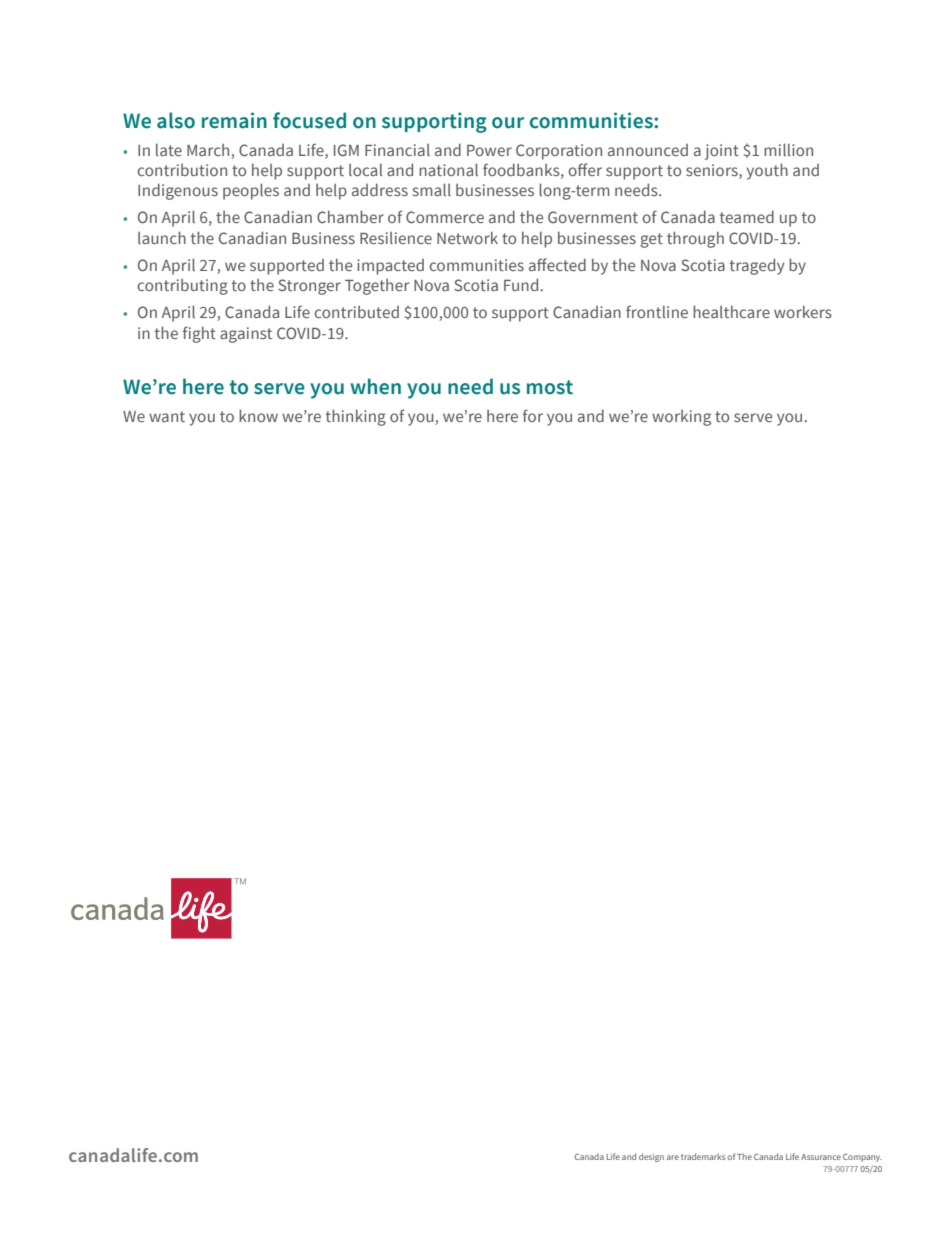 The width and height of the screenshot is (952, 1233). What do you see at coordinates (651, 1157) in the screenshot?
I see `design` at bounding box center [651, 1157].
